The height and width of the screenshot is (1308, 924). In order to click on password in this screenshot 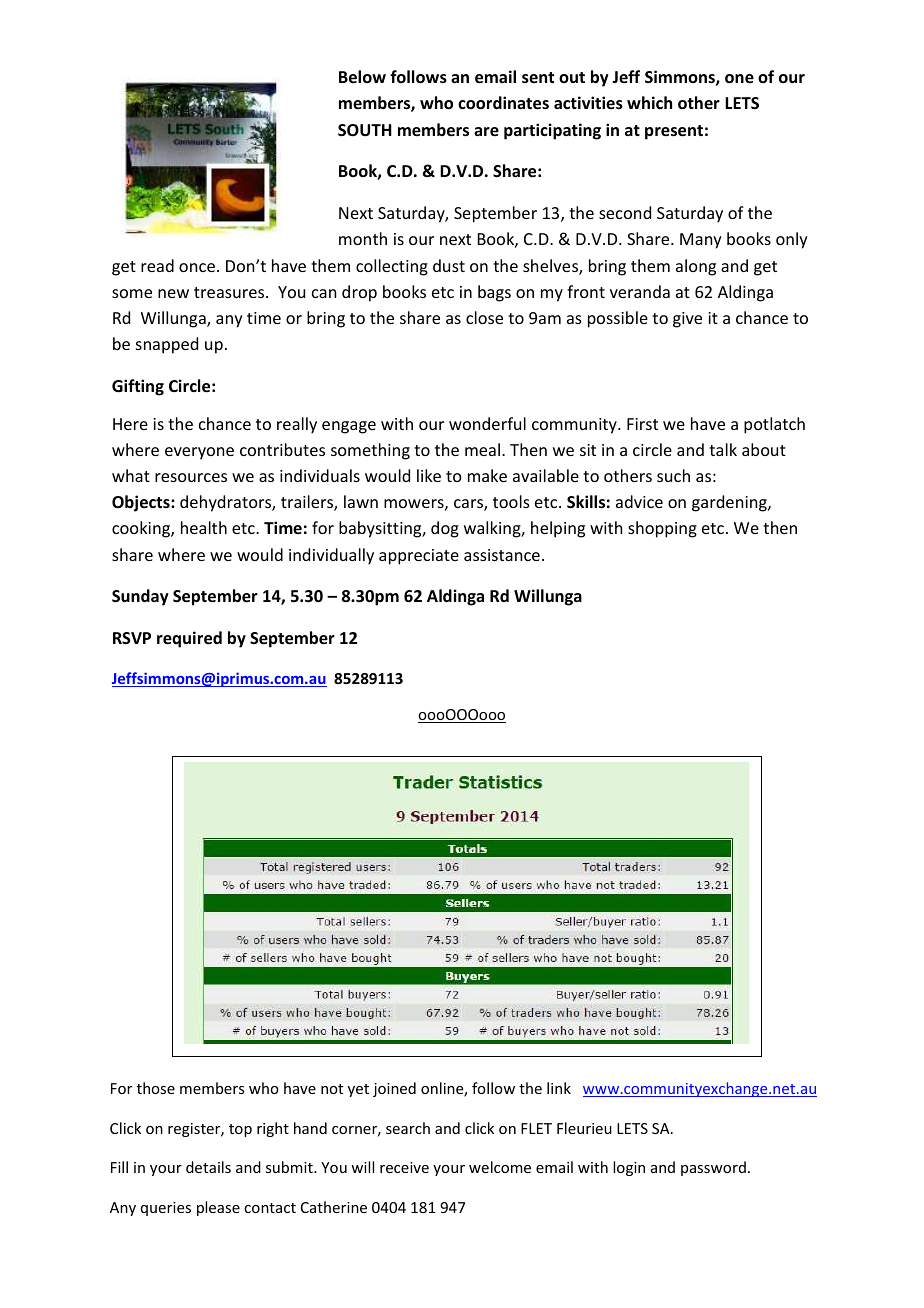, I will do `click(713, 1168)`.
